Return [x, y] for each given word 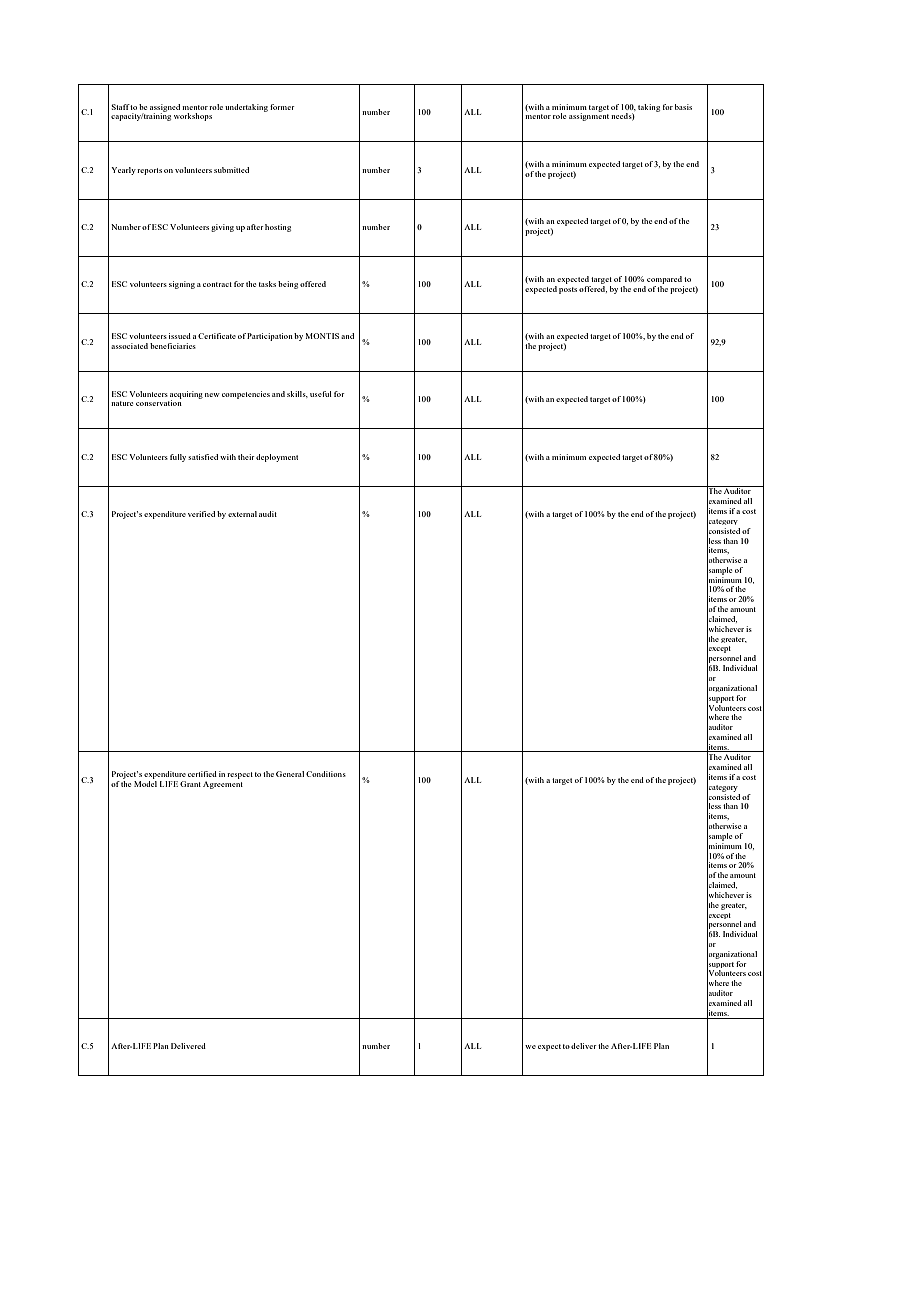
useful [321, 394]
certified [202, 774]
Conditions [326, 774]
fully [178, 458]
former [282, 107]
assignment [589, 116]
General [290, 774]
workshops [193, 117]
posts [568, 290]
